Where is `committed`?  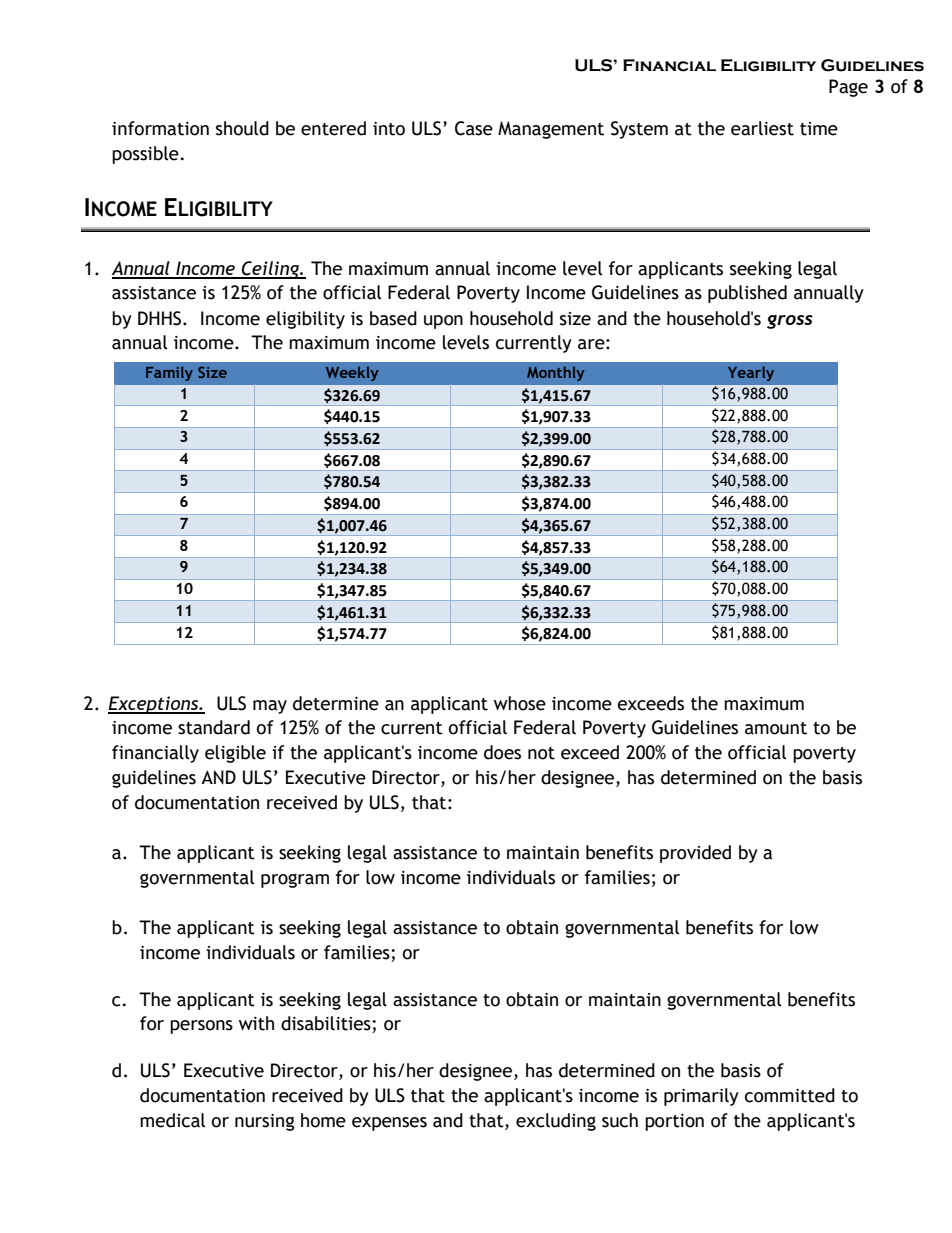
committed is located at coordinates (790, 1095).
